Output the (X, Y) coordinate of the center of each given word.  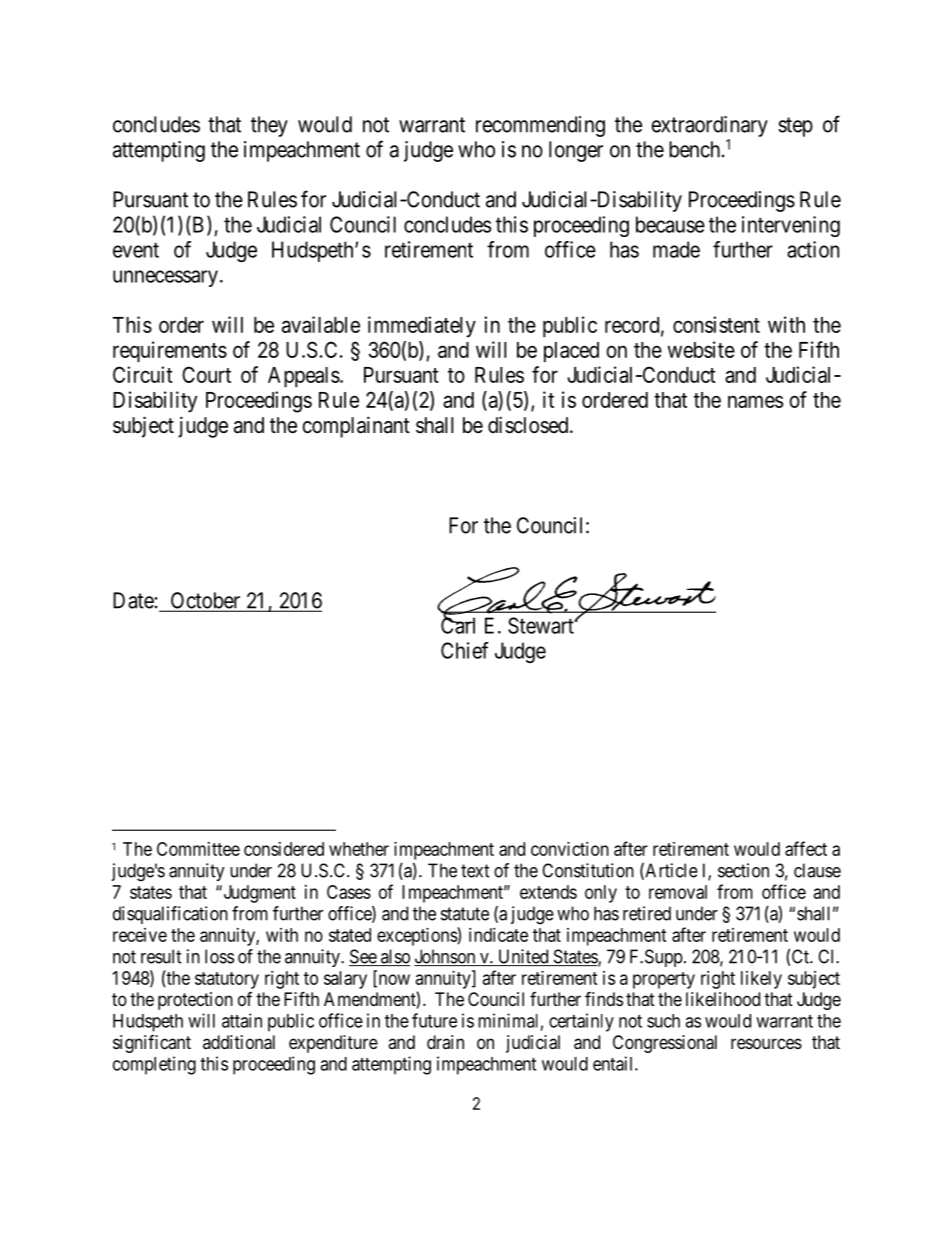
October (205, 601)
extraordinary (709, 126)
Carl (458, 625)
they (269, 126)
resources (766, 1043)
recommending (540, 126)
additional (239, 1042)
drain (445, 1042)
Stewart (542, 625)
